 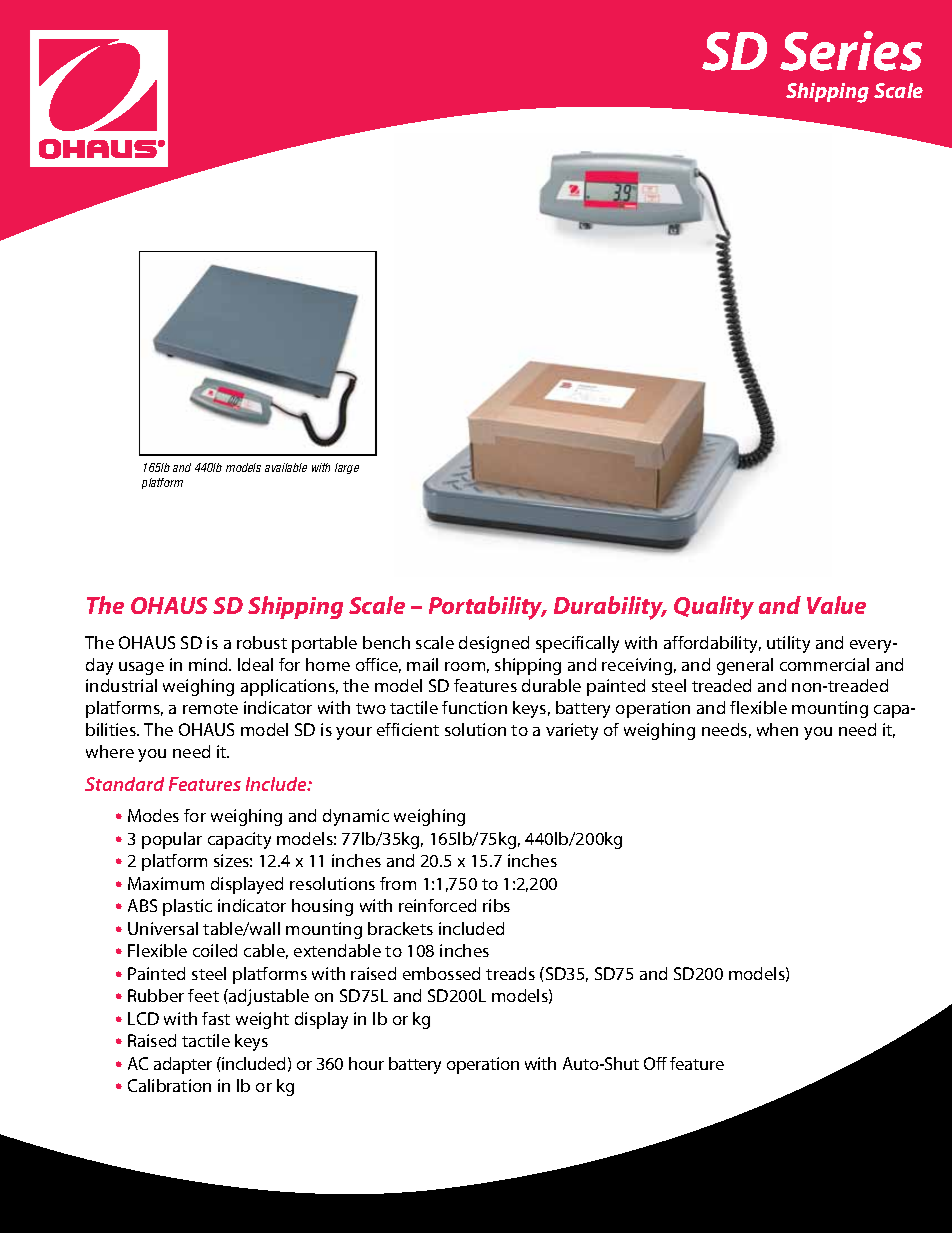 I want to click on Quality, so click(x=714, y=608).
